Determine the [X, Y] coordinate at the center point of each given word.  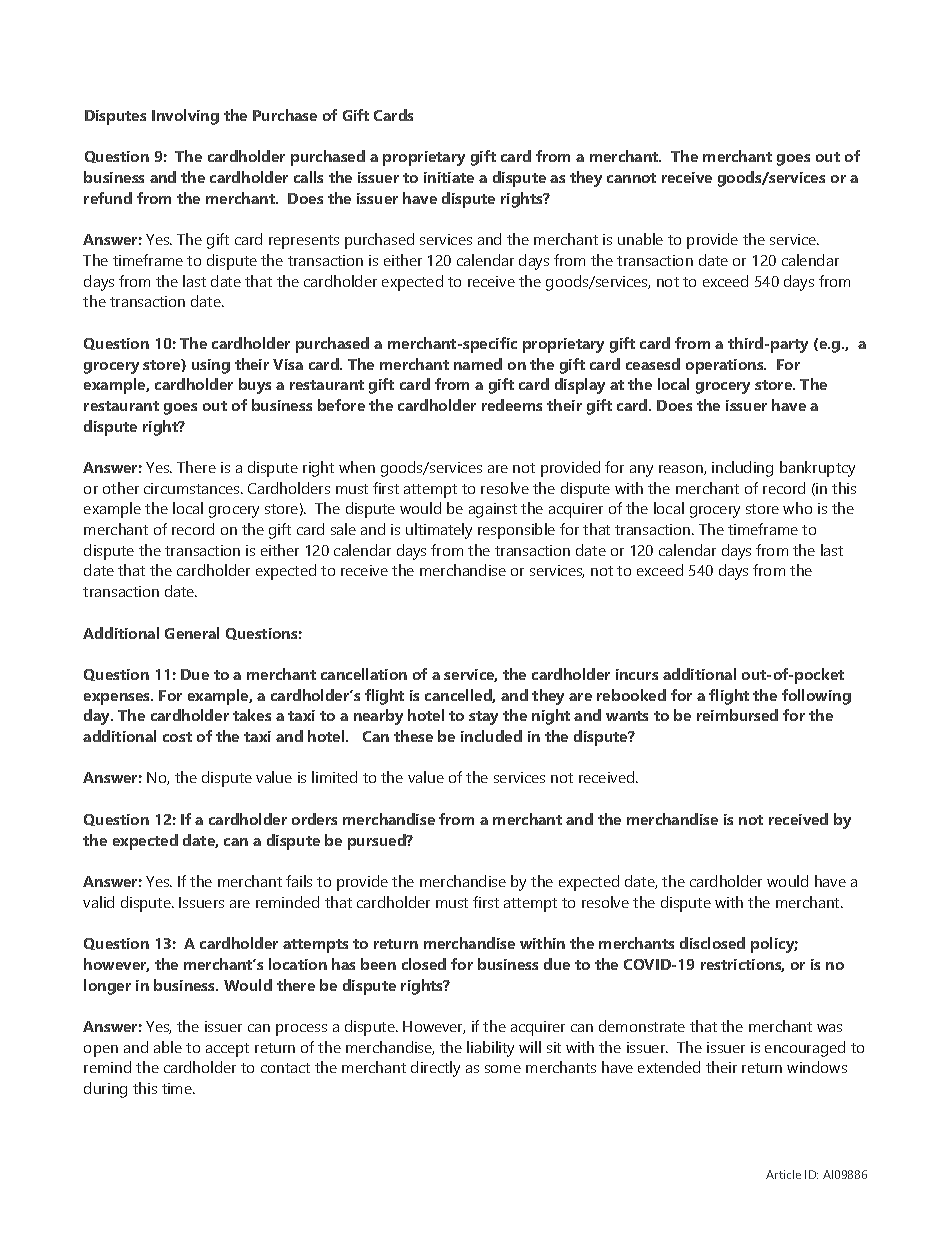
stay [483, 718]
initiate [449, 177]
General [192, 633]
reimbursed [737, 715]
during [105, 1090]
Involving [185, 117]
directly [435, 1069]
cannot [631, 178]
